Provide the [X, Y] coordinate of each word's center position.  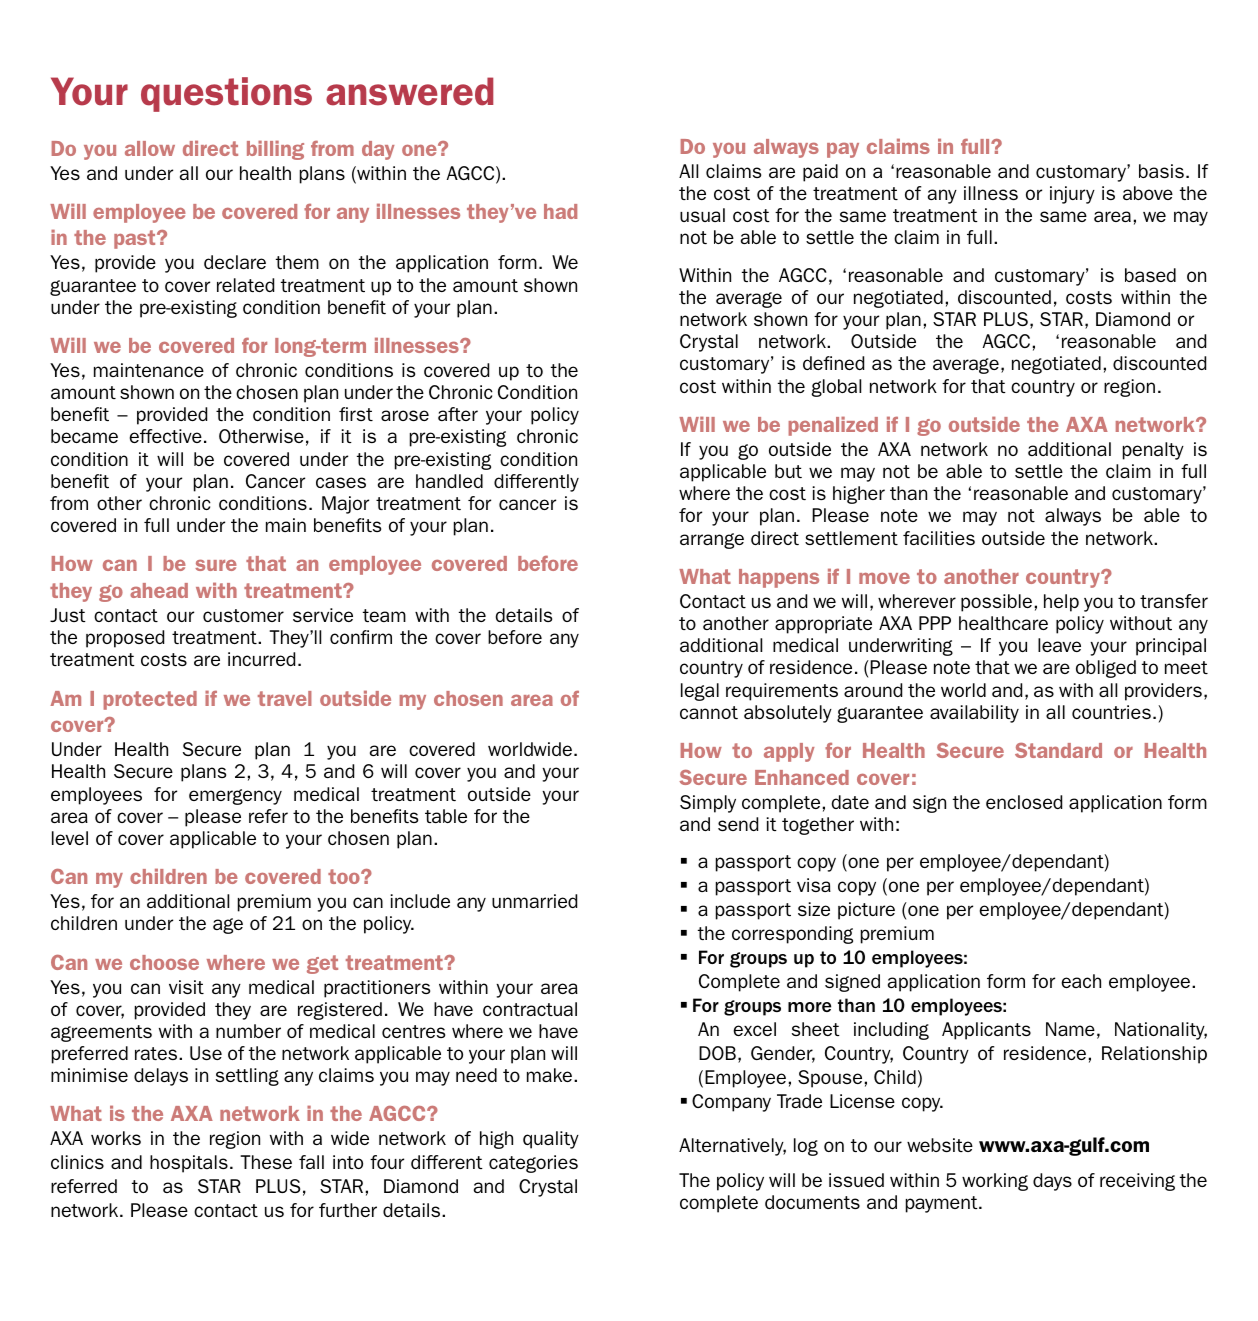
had [560, 211]
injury [1072, 195]
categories [533, 1164]
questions [226, 94]
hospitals [189, 1164]
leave [1059, 645]
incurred [261, 659]
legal [700, 692]
